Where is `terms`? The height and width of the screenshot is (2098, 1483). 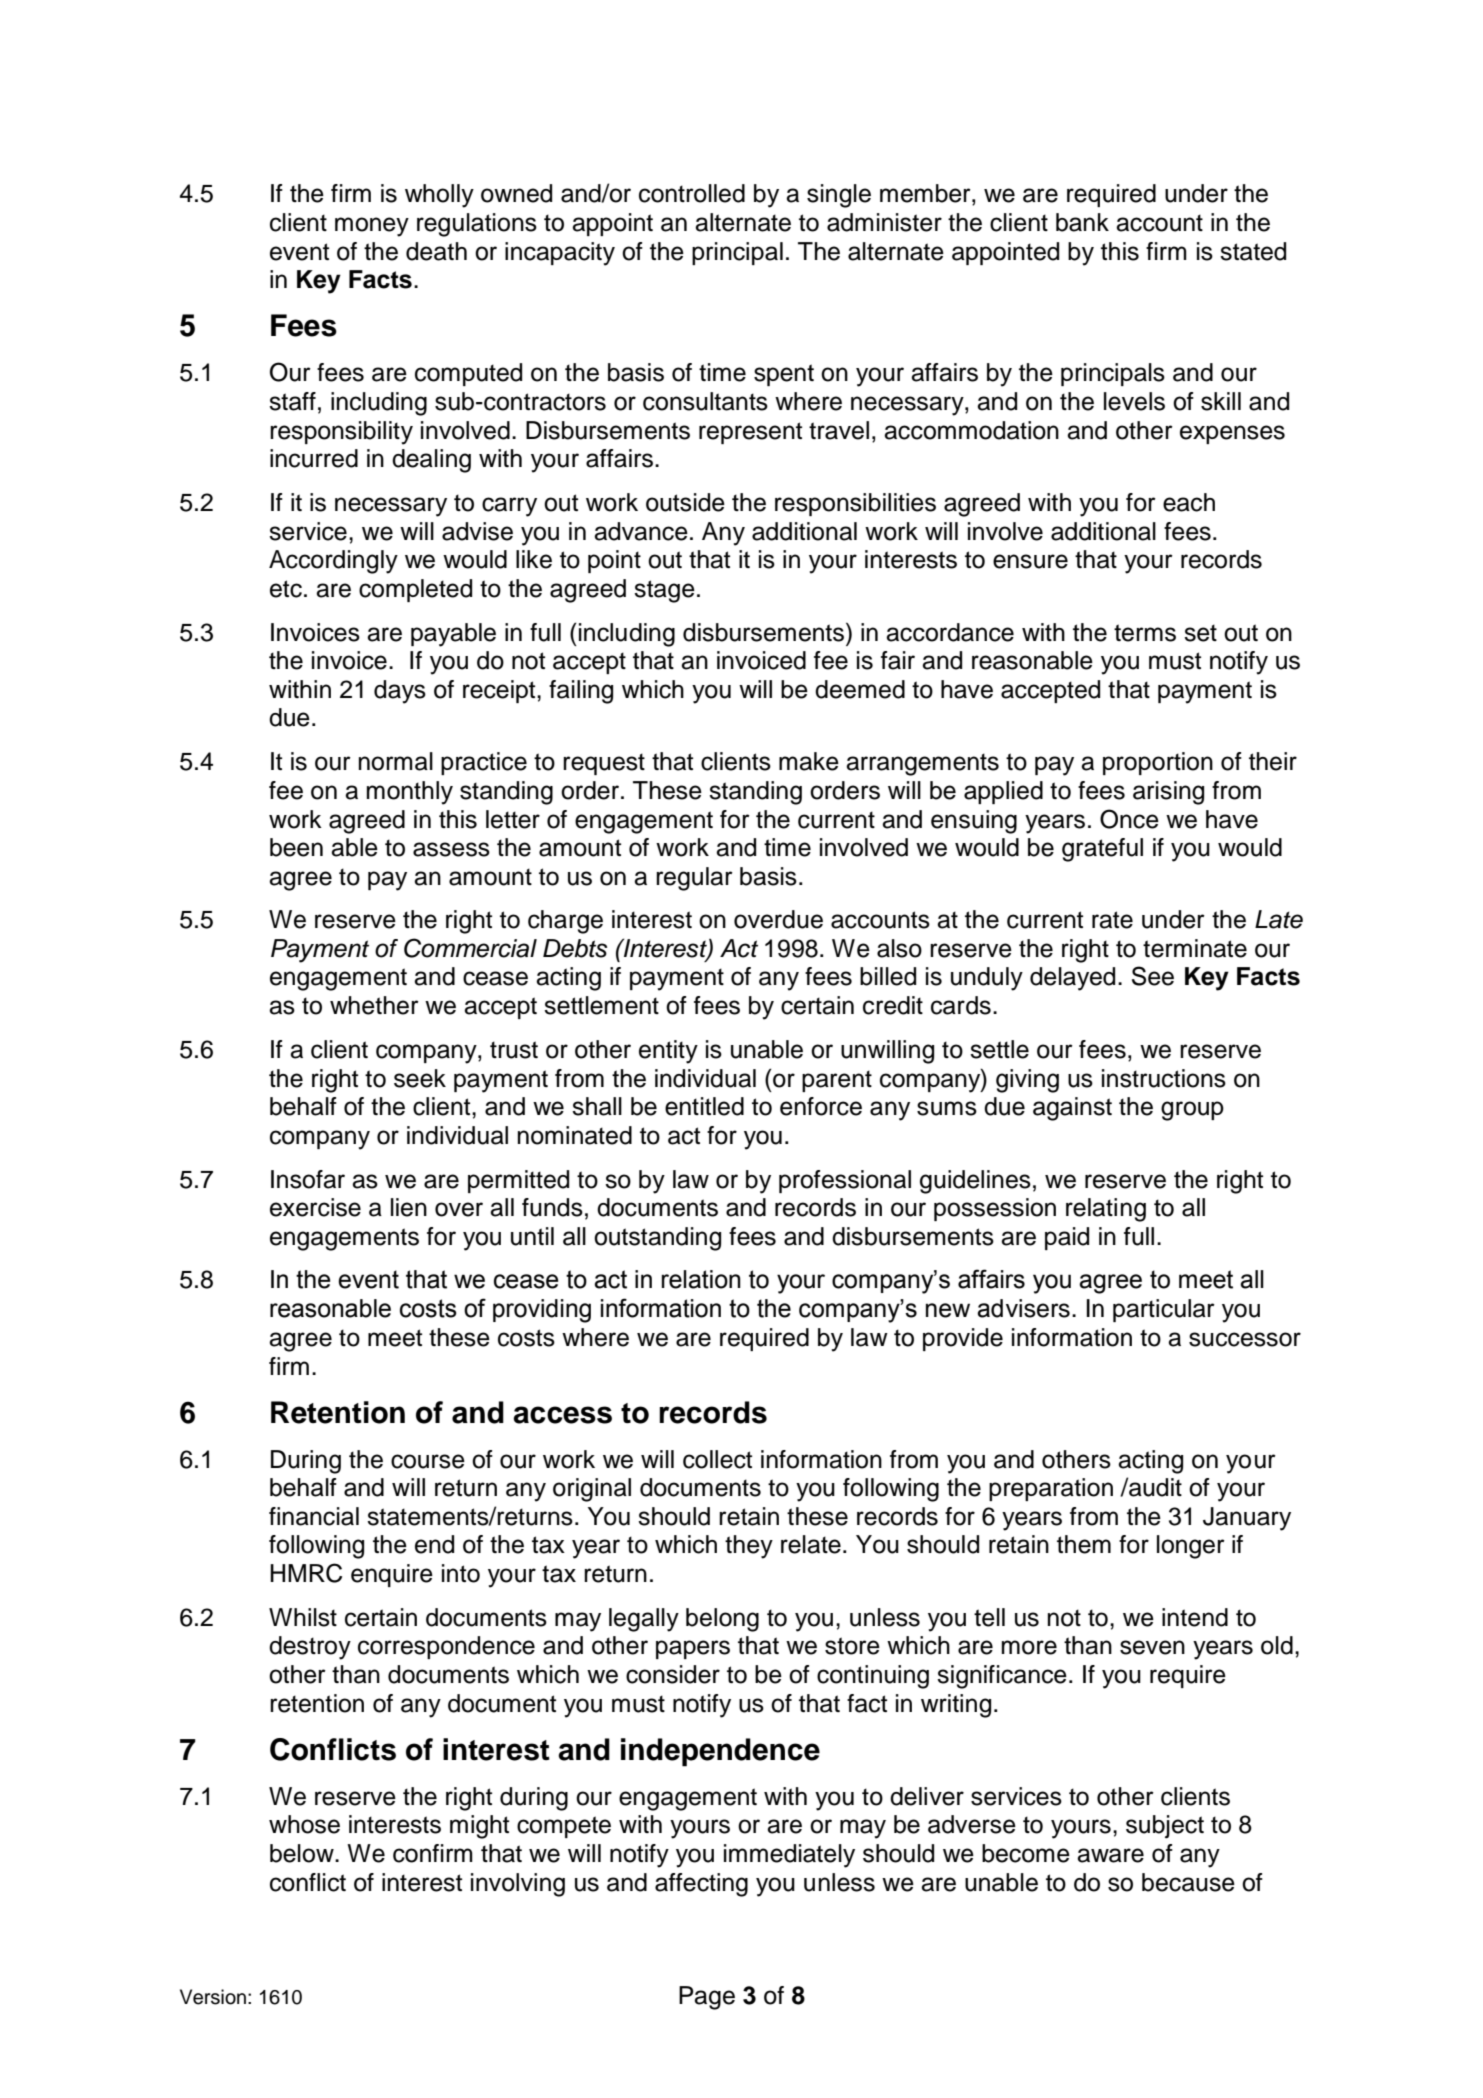
terms is located at coordinates (1145, 633).
